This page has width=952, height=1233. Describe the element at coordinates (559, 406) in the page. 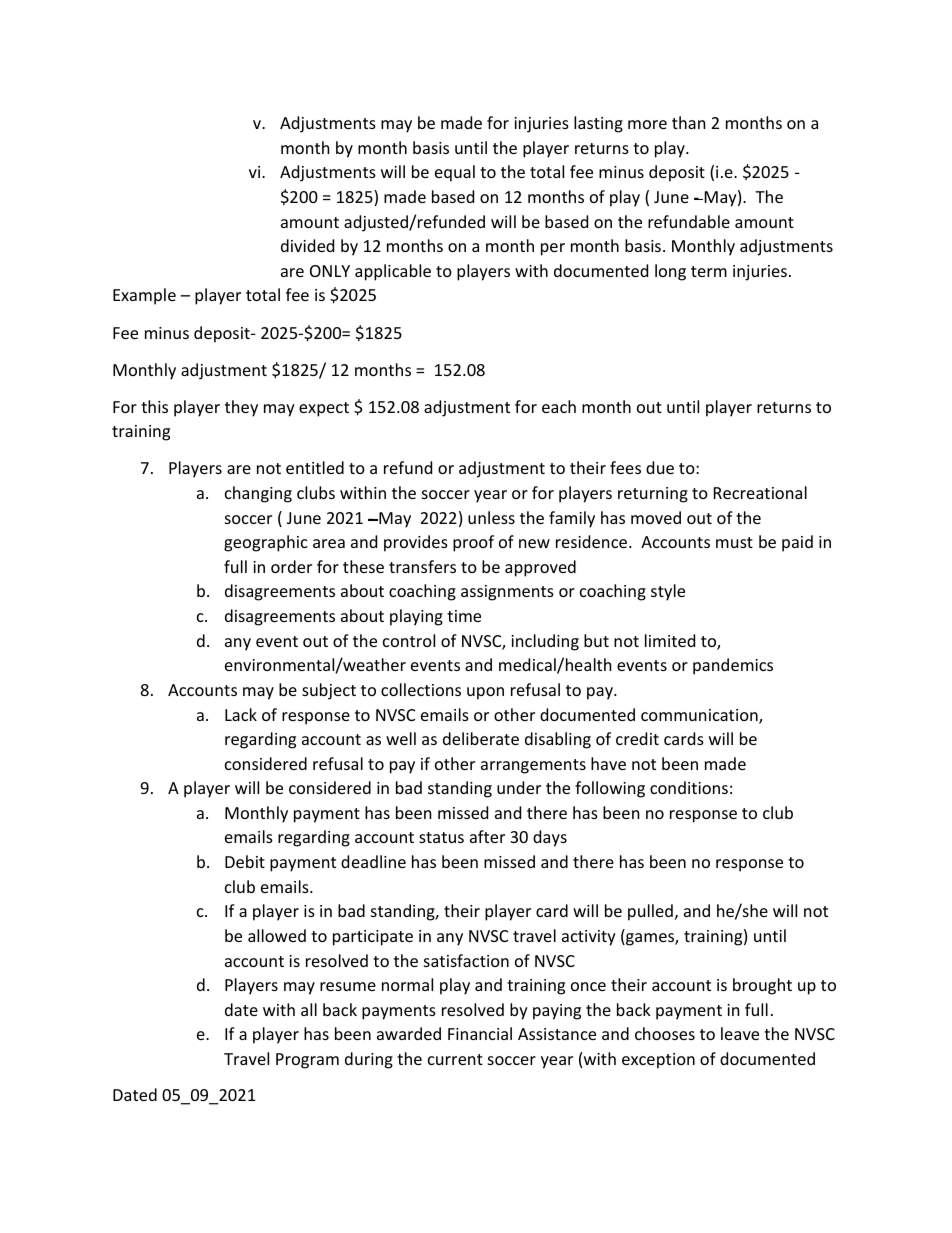

I see `each` at that location.
